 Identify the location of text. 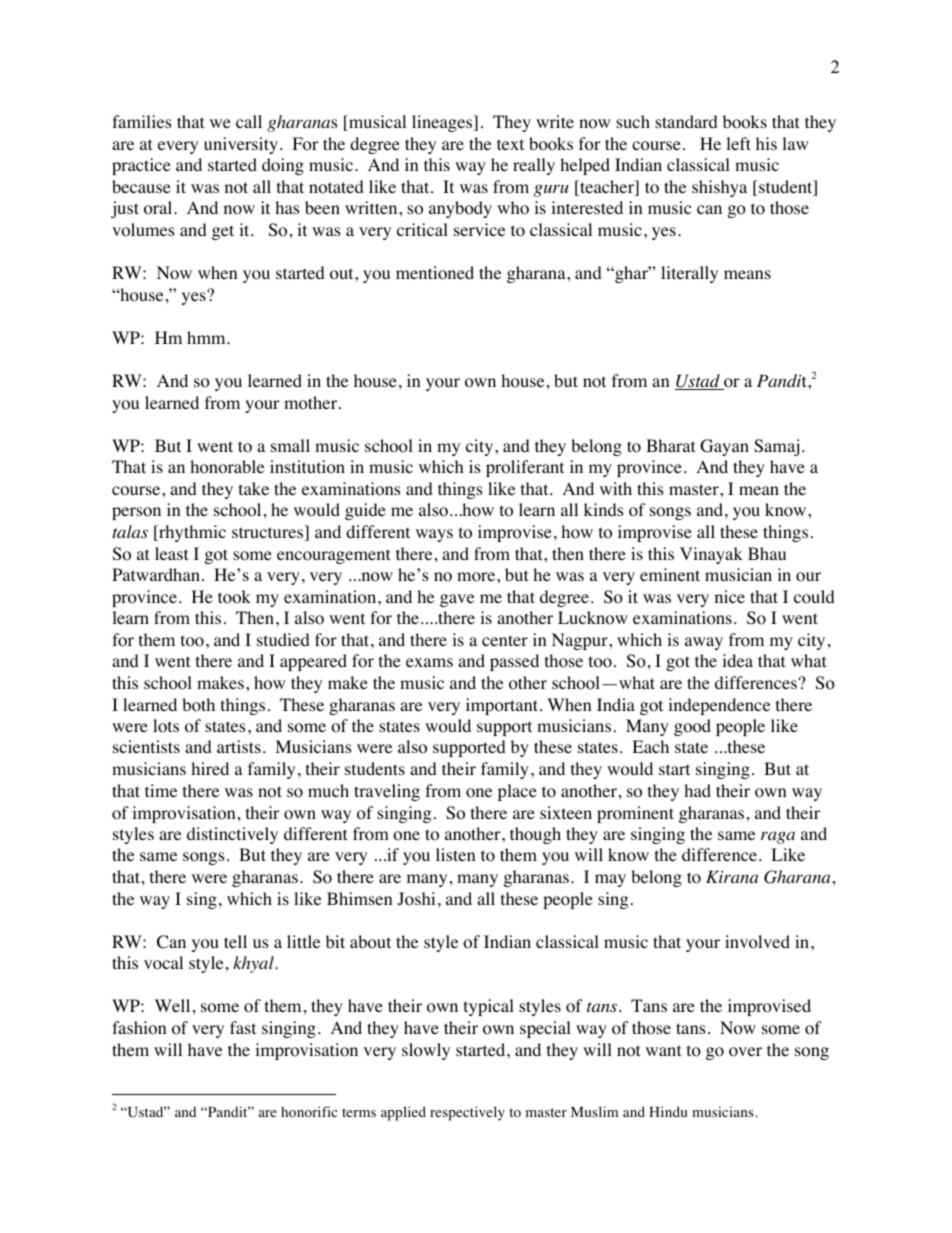
(510, 144).
